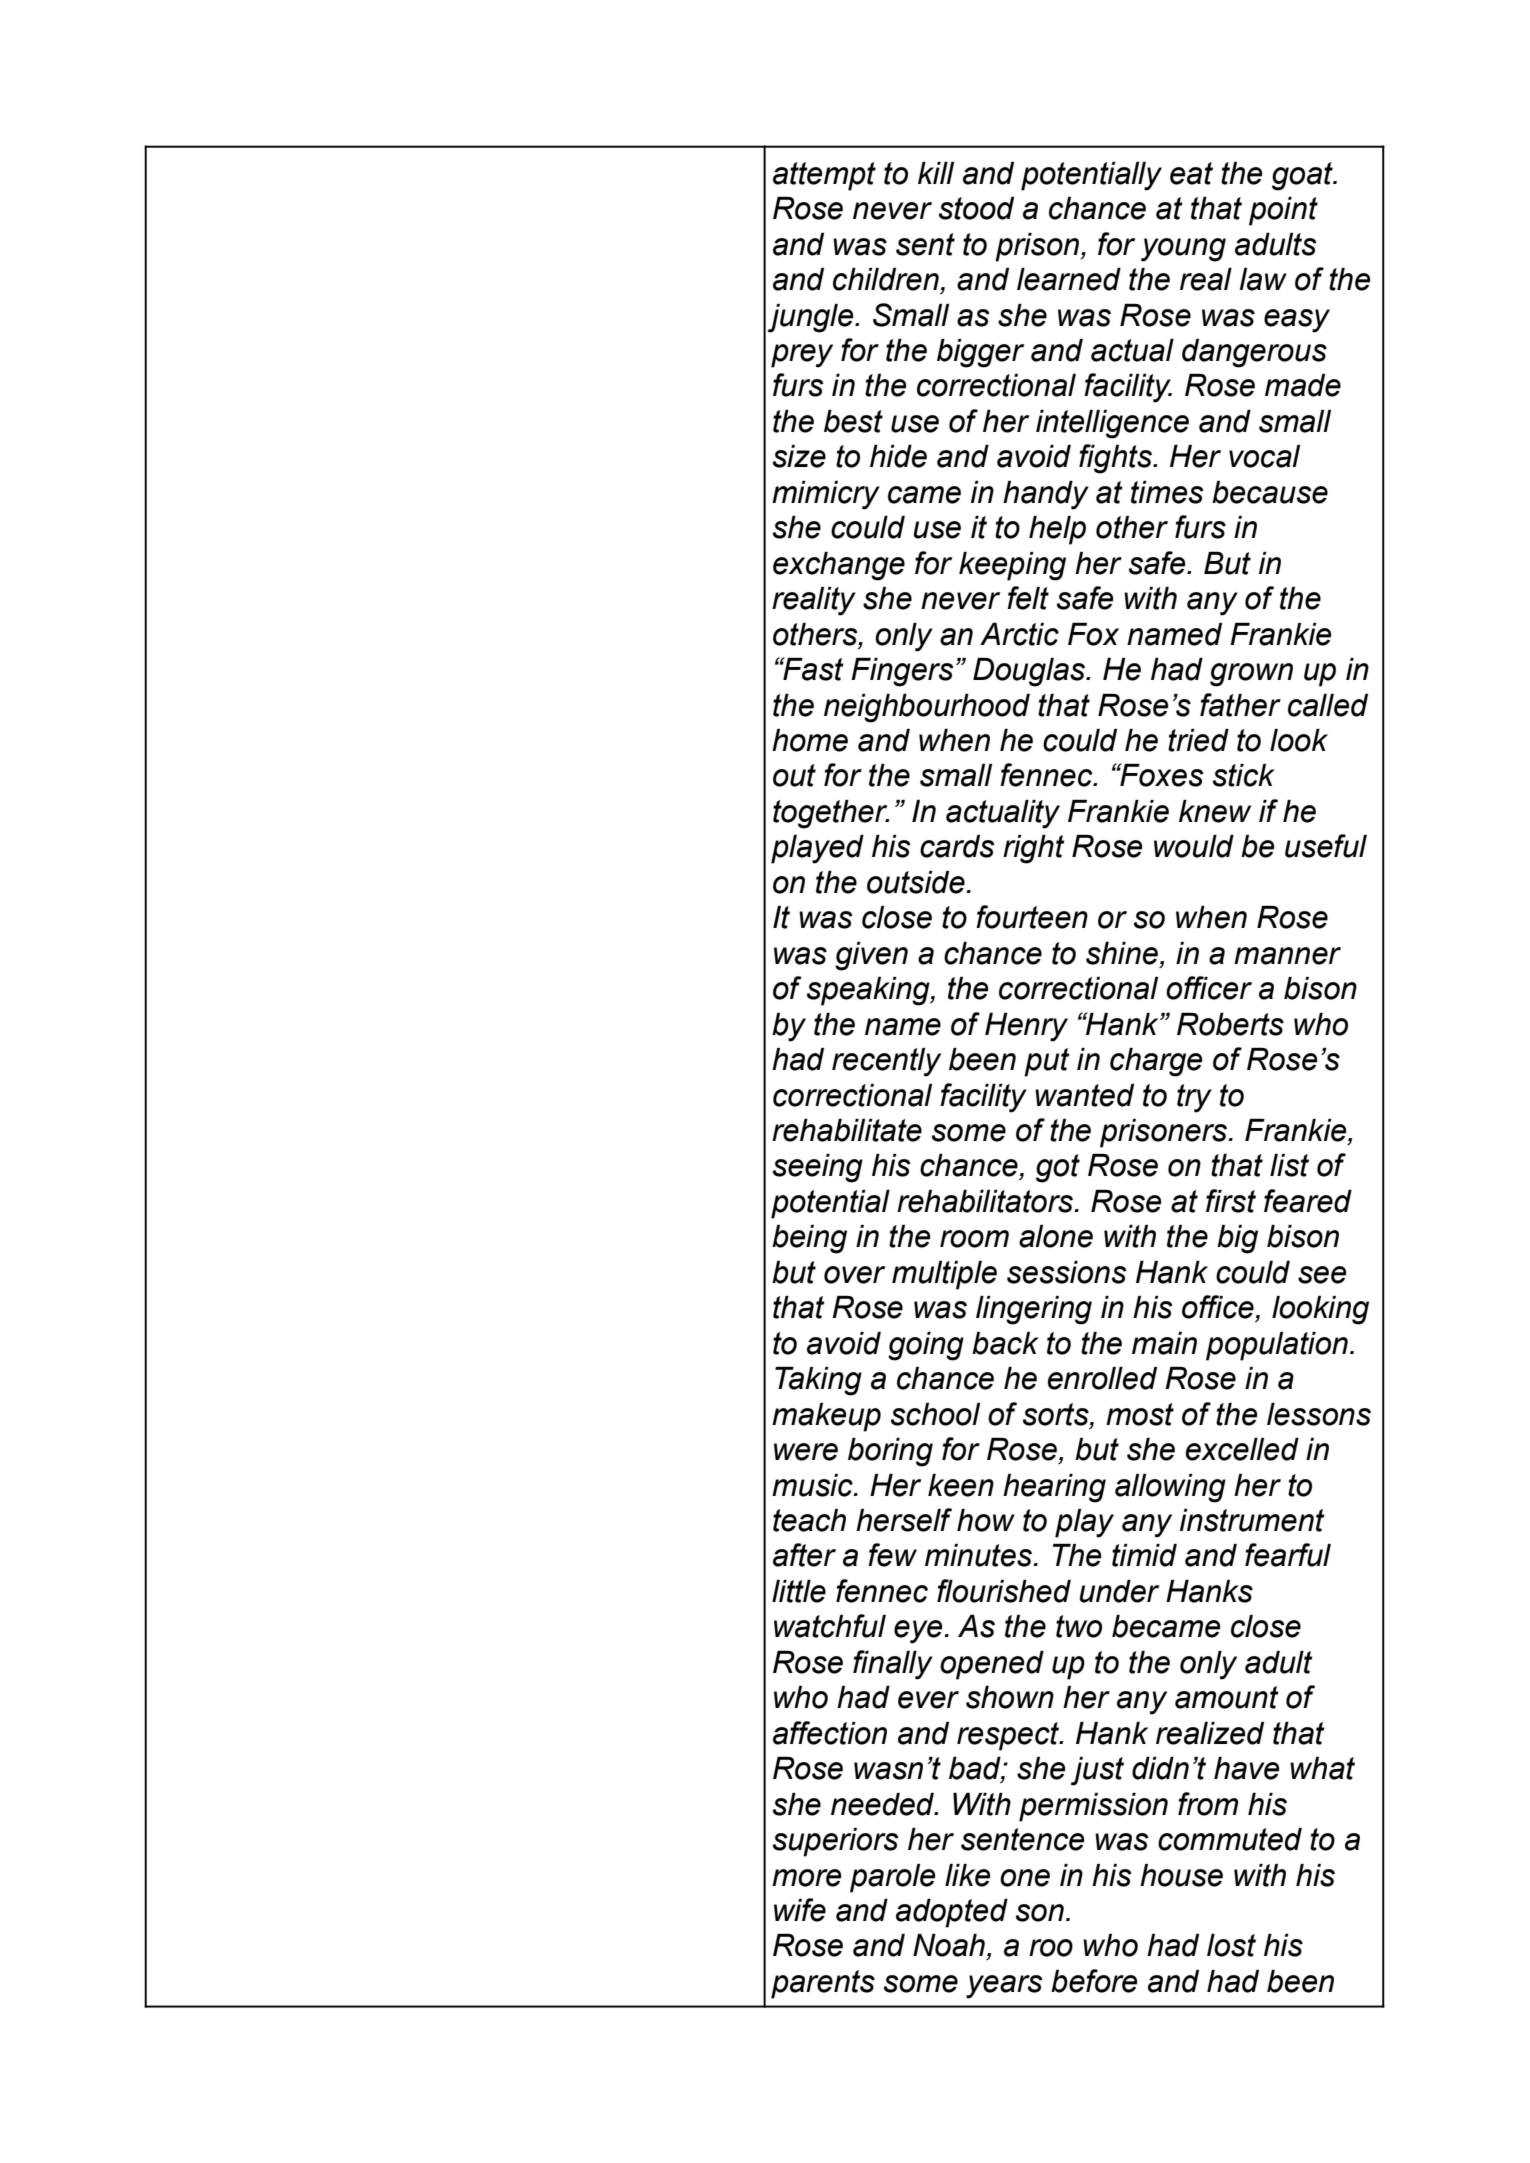 Image resolution: width=1530 pixels, height=2163 pixels. What do you see at coordinates (892, 1878) in the page?
I see `parole` at bounding box center [892, 1878].
